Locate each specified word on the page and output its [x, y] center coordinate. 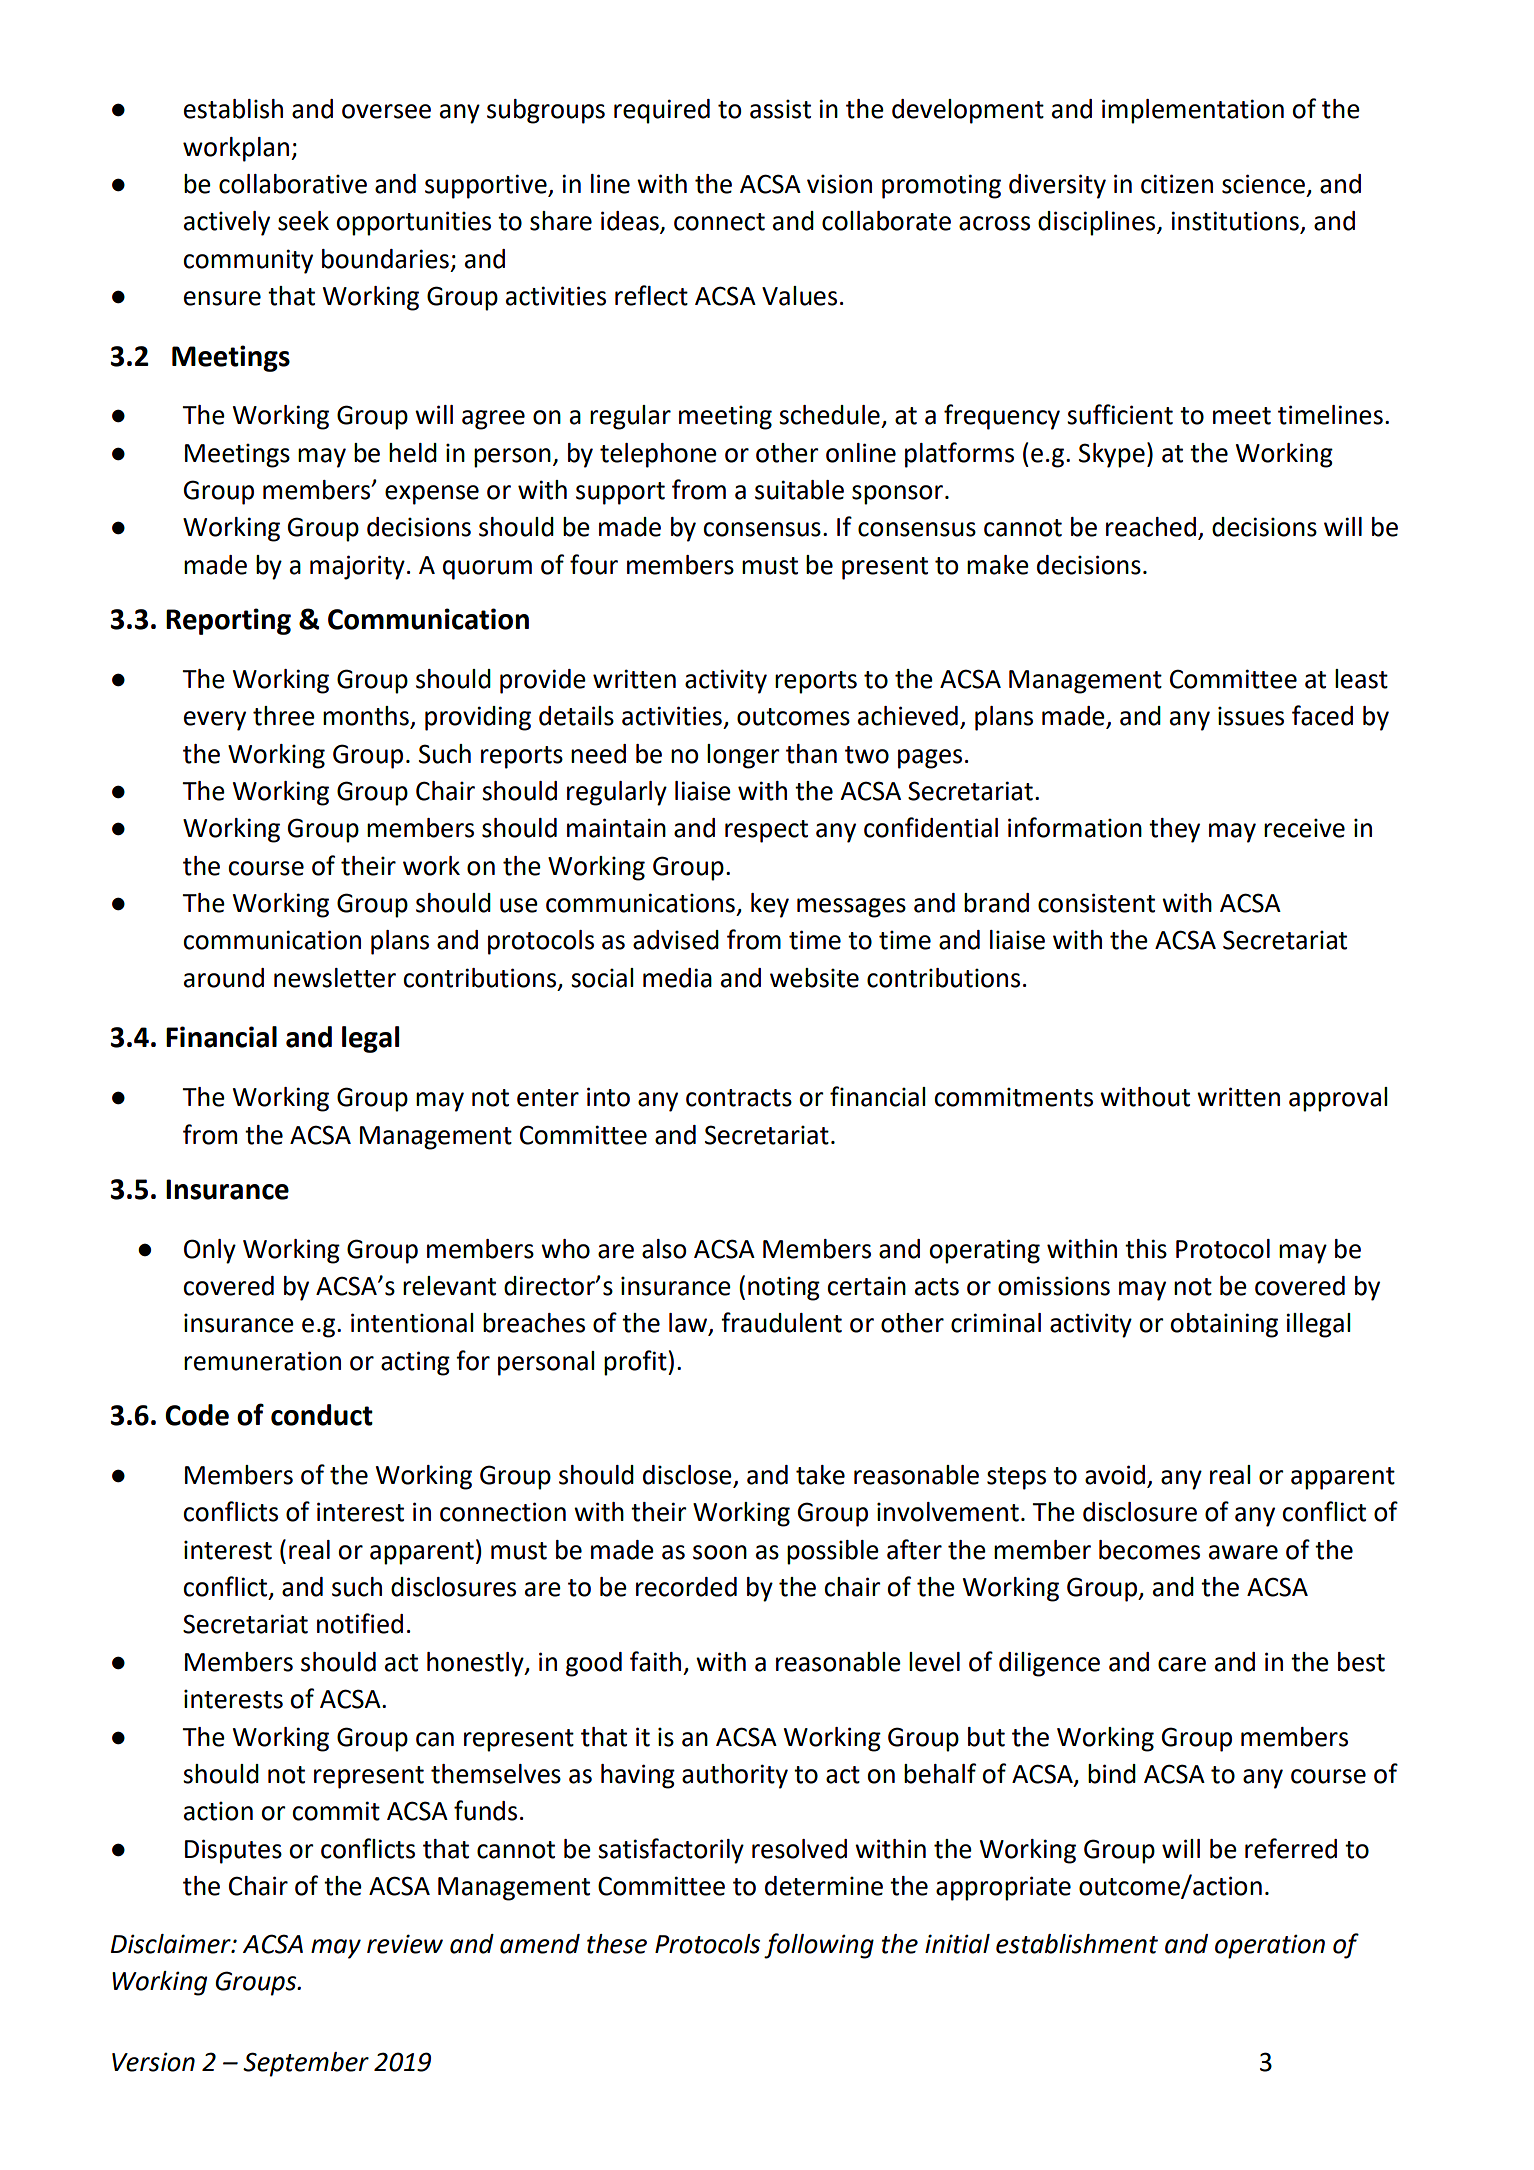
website [814, 978]
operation [1270, 1946]
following [819, 1946]
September [306, 2064]
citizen [1177, 184]
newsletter [335, 978]
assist [780, 109]
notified [360, 1623]
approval [1338, 1099]
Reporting [228, 621]
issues [1251, 716]
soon [720, 1552]
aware [1243, 1552]
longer [743, 756]
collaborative [293, 184]
